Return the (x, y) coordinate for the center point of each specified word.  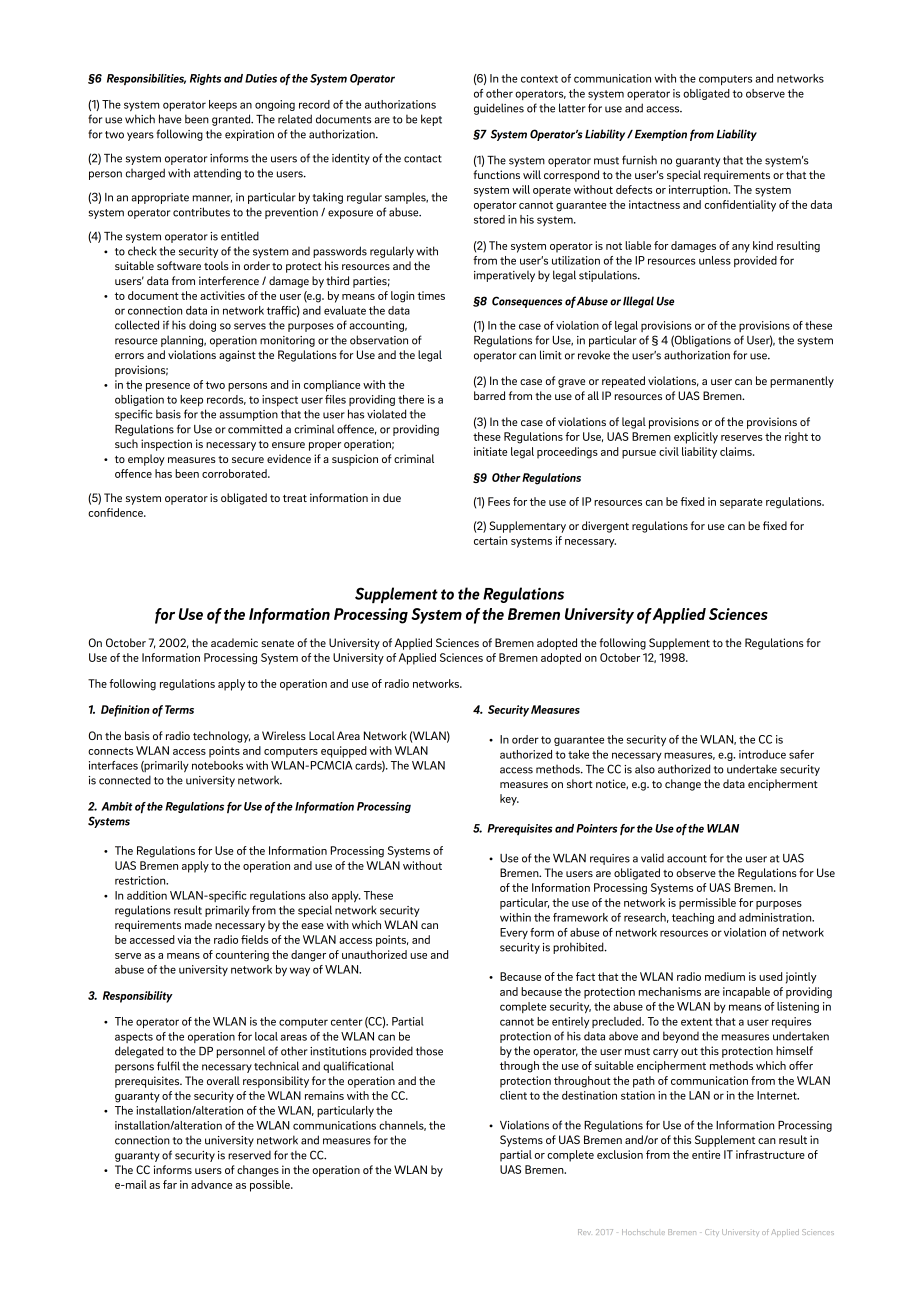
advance (211, 1184)
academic (234, 642)
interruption (699, 191)
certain (490, 540)
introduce (762, 754)
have (170, 119)
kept (431, 120)
